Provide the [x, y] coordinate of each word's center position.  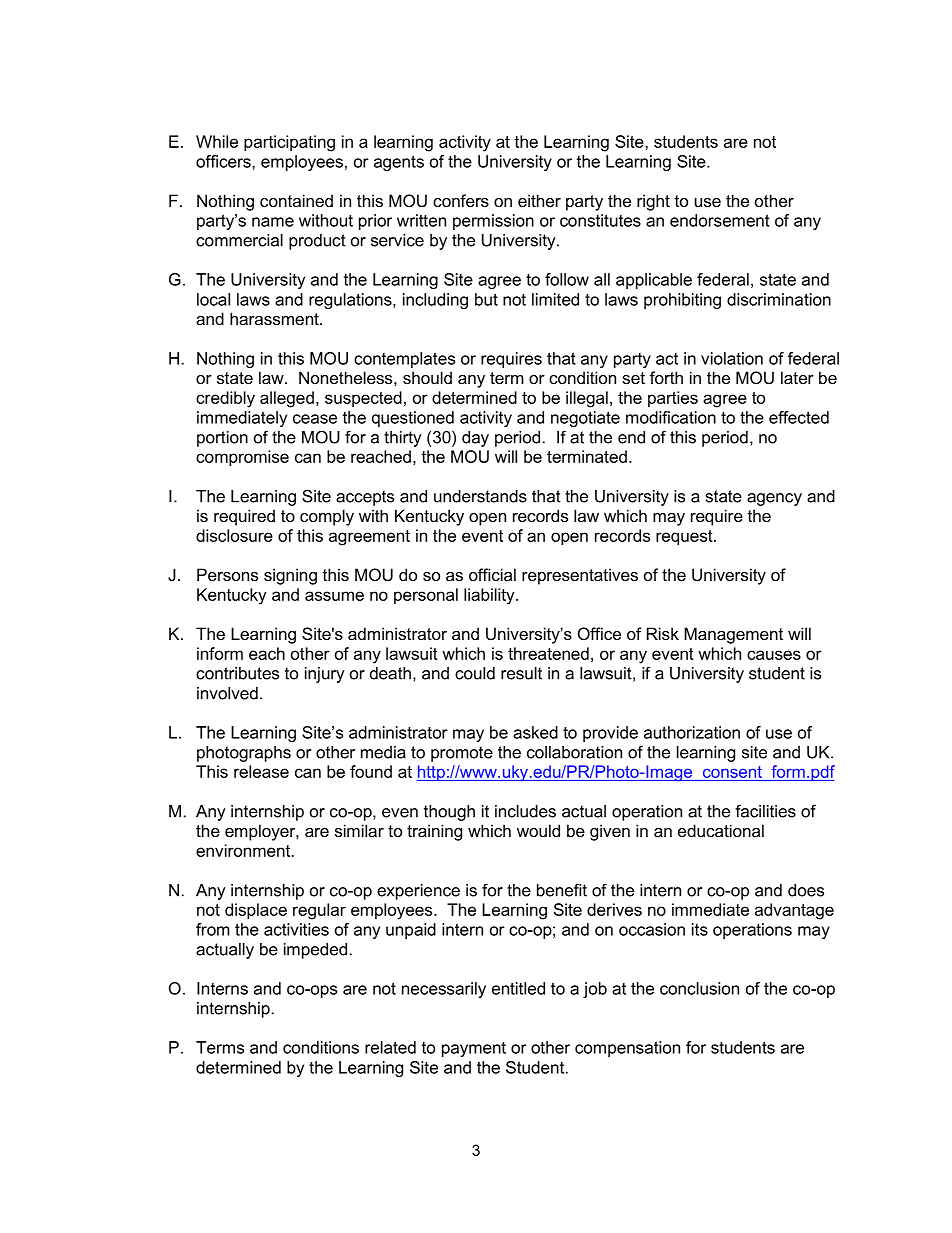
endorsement [720, 220]
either [539, 200]
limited [555, 299]
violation [732, 358]
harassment [275, 318]
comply [327, 517]
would [538, 830]
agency [774, 499]
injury [325, 675]
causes [774, 655]
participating [289, 143]
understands [480, 496]
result [521, 673]
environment [244, 850]
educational [721, 830]
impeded [315, 951]
